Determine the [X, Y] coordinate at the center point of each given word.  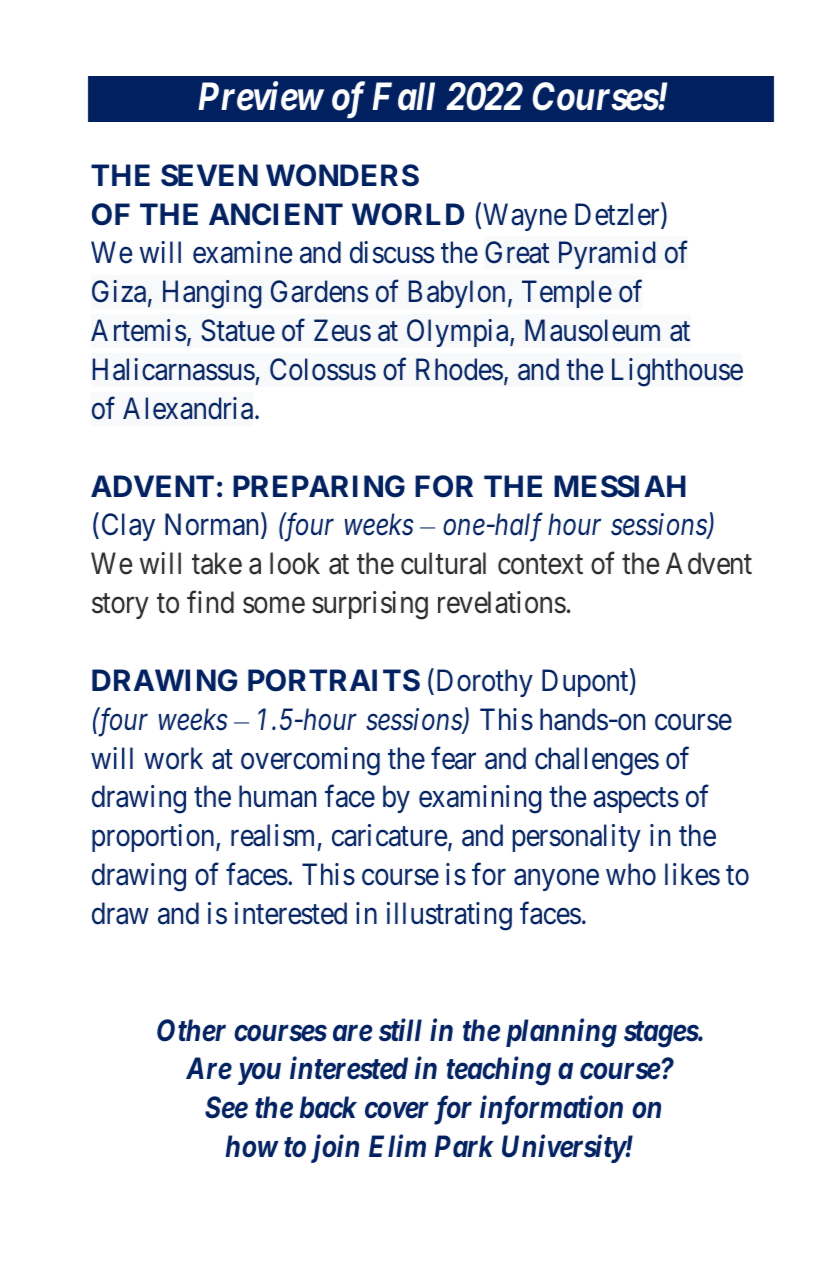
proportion [154, 838]
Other [191, 1030]
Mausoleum [592, 330]
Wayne [525, 217]
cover [396, 1111]
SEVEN [209, 175]
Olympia [459, 333]
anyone [556, 880]
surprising [370, 605]
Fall [403, 96]
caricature [389, 835]
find [210, 602]
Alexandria [189, 408]
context [540, 565]
